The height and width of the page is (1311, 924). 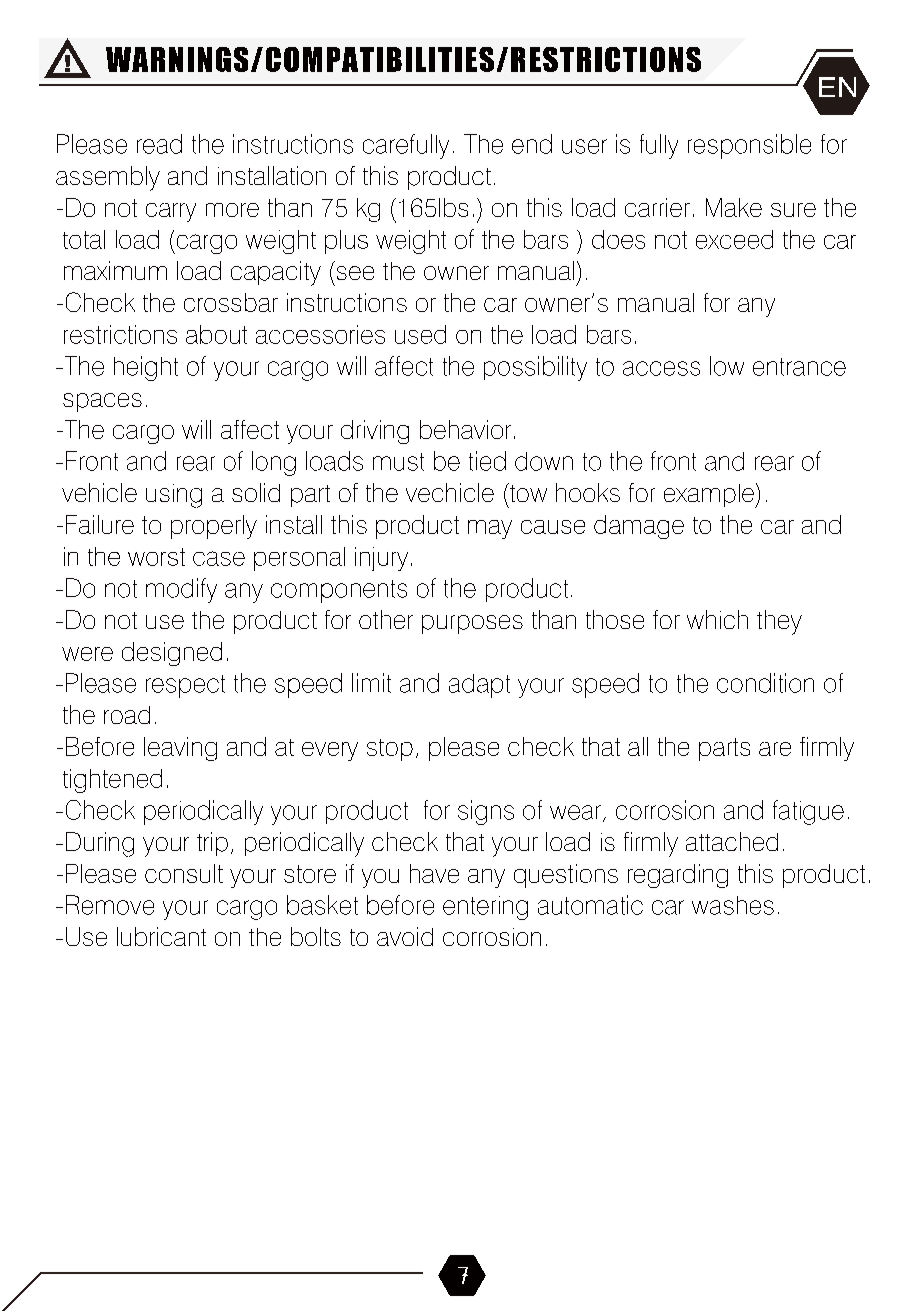 What do you see at coordinates (727, 366) in the page?
I see `low` at bounding box center [727, 366].
